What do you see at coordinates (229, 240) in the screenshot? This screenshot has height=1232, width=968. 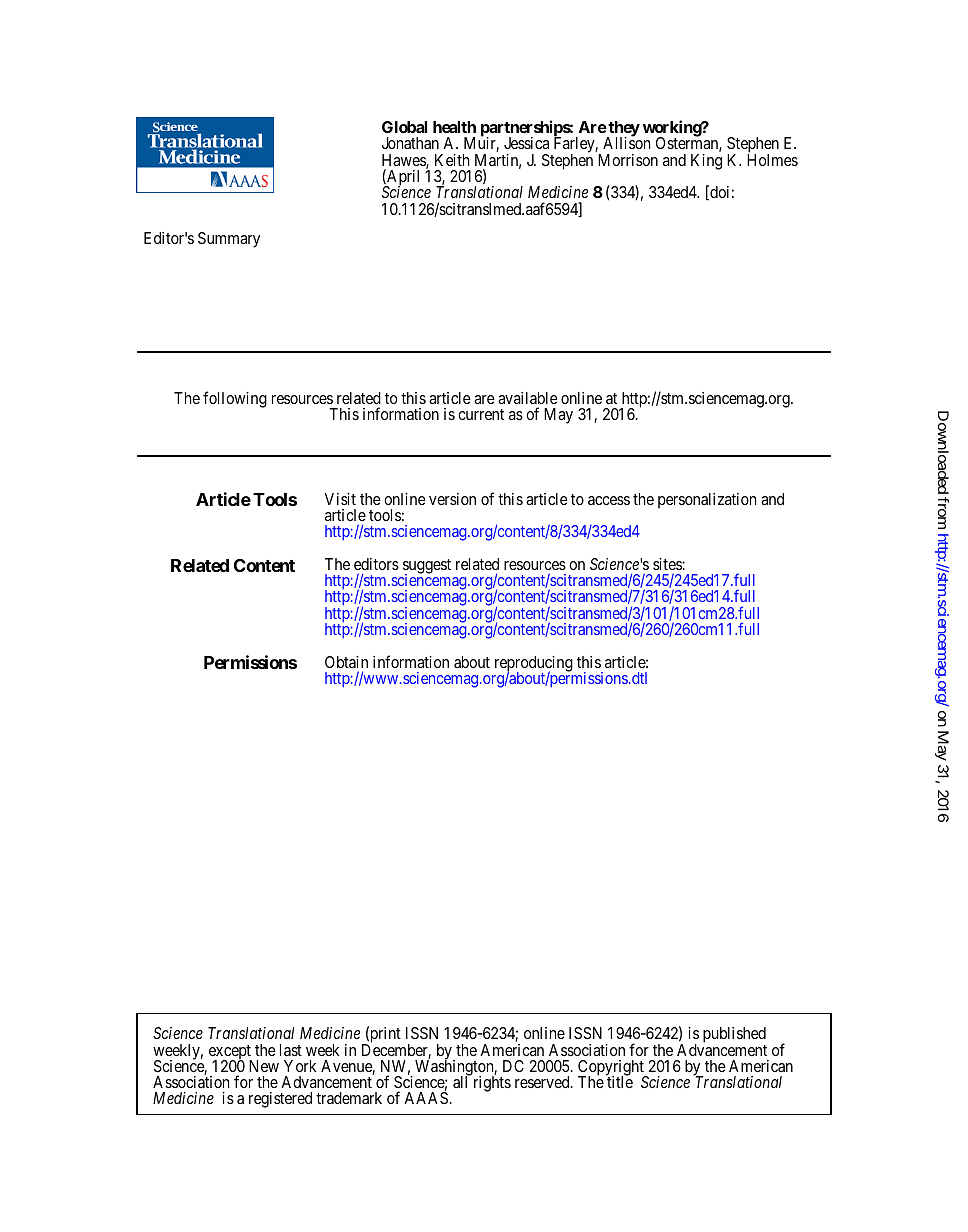 I see `Summary` at bounding box center [229, 240].
